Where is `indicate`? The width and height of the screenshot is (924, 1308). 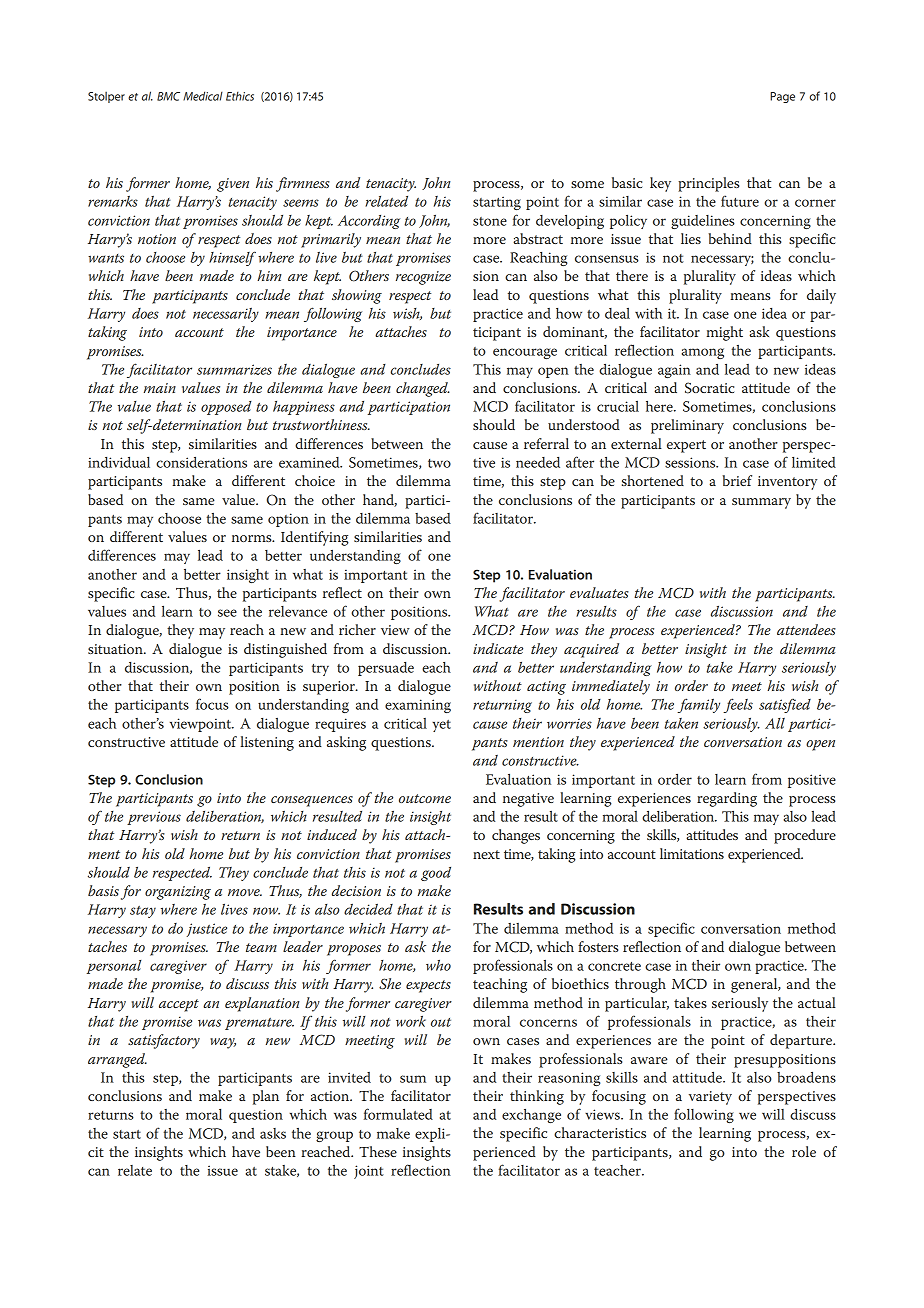
indicate is located at coordinates (498, 648).
